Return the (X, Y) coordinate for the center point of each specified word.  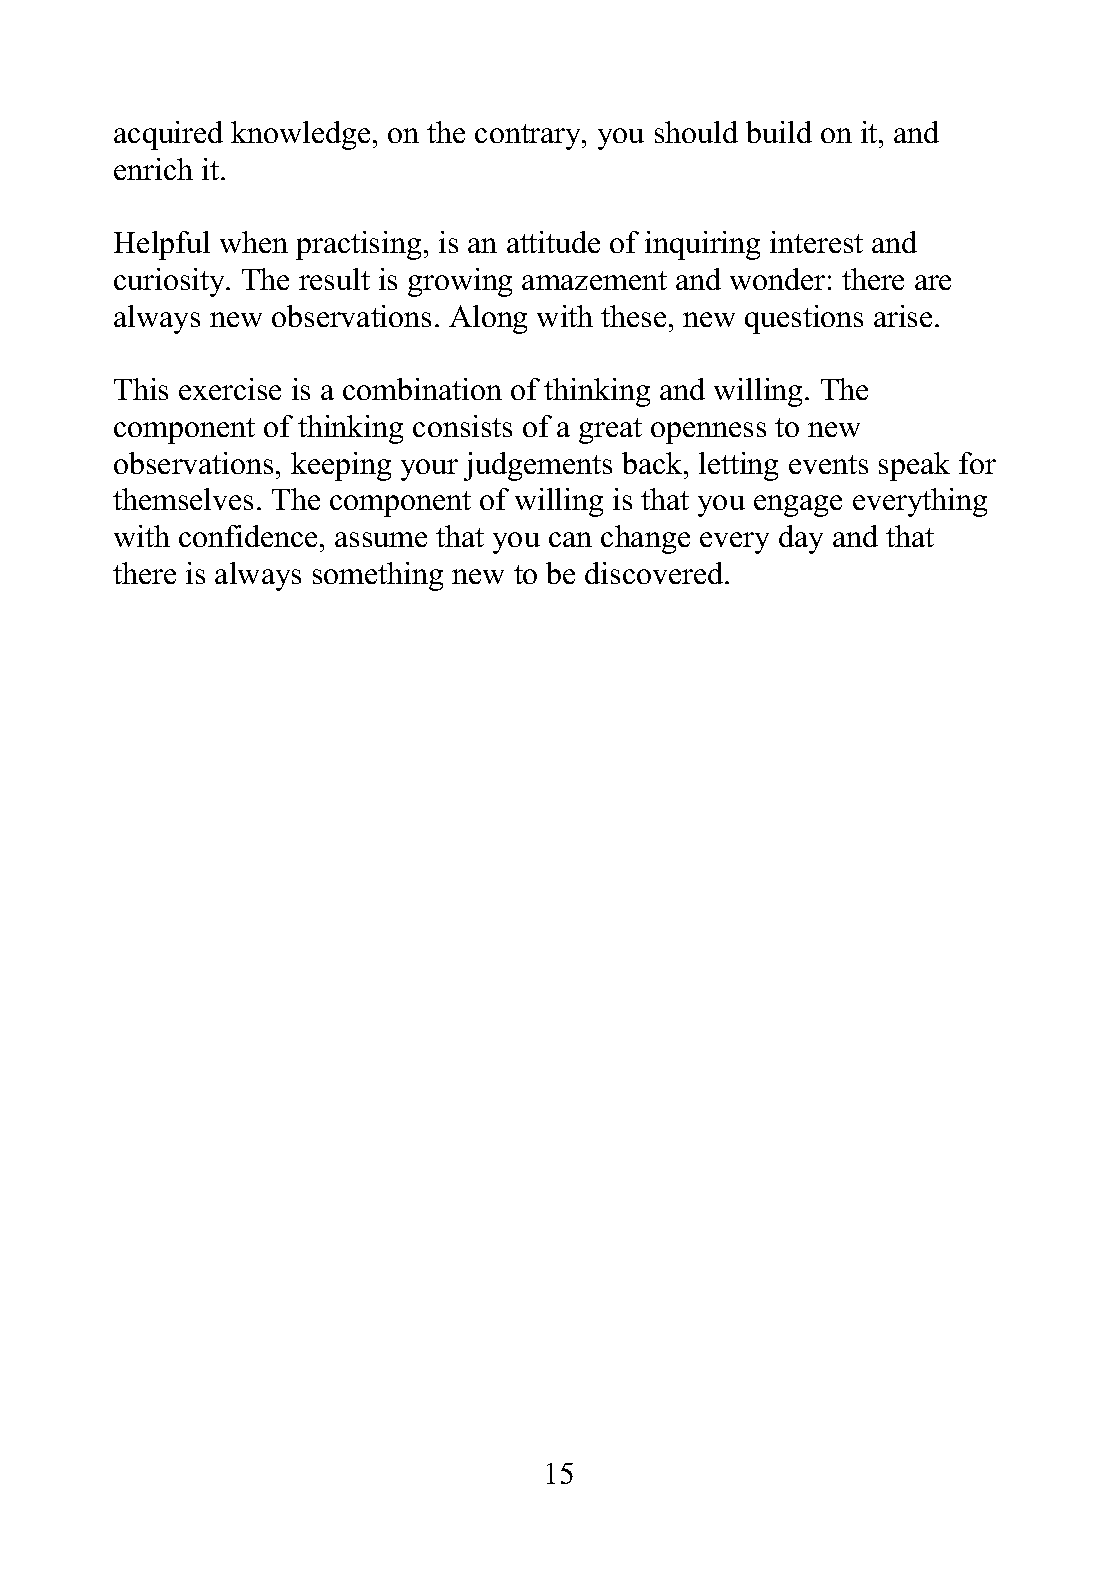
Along (488, 319)
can (570, 539)
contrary (529, 137)
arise (903, 316)
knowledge (302, 135)
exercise (230, 389)
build (779, 132)
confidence (248, 536)
